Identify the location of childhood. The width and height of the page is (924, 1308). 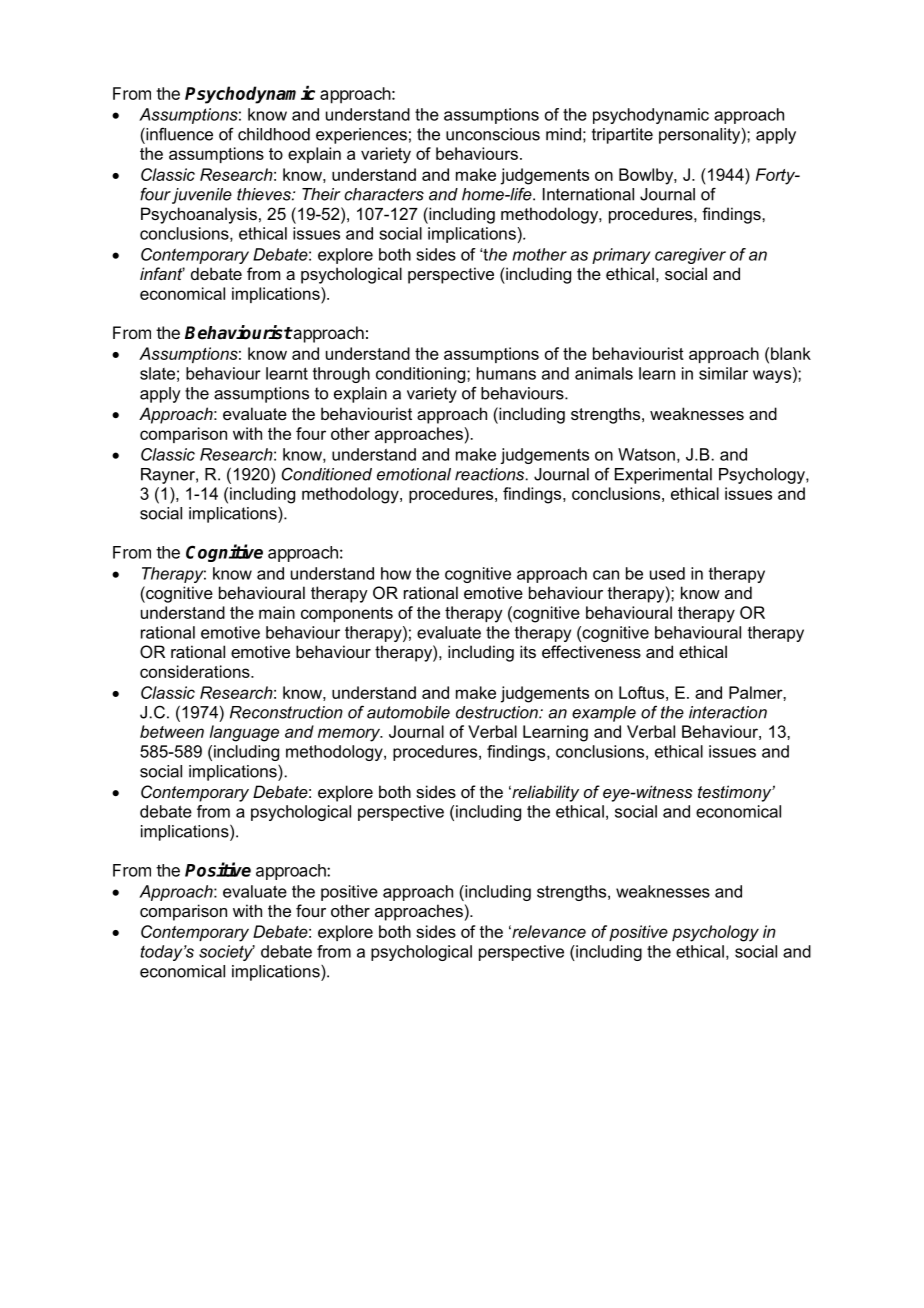
(274, 134).
